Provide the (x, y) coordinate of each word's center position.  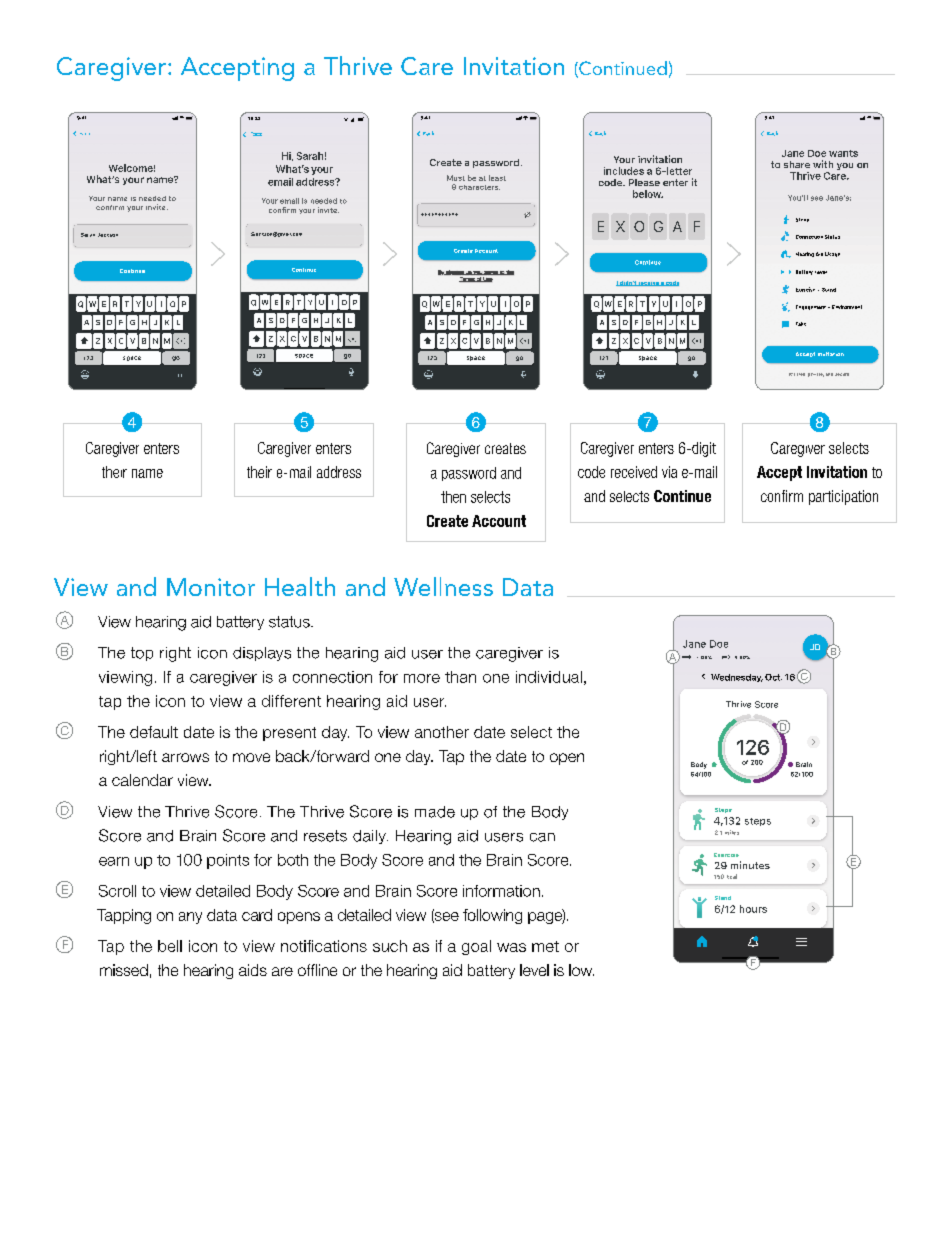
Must (456, 178)
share (797, 164)
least (497, 178)
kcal (732, 876)
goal (476, 947)
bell (170, 946)
